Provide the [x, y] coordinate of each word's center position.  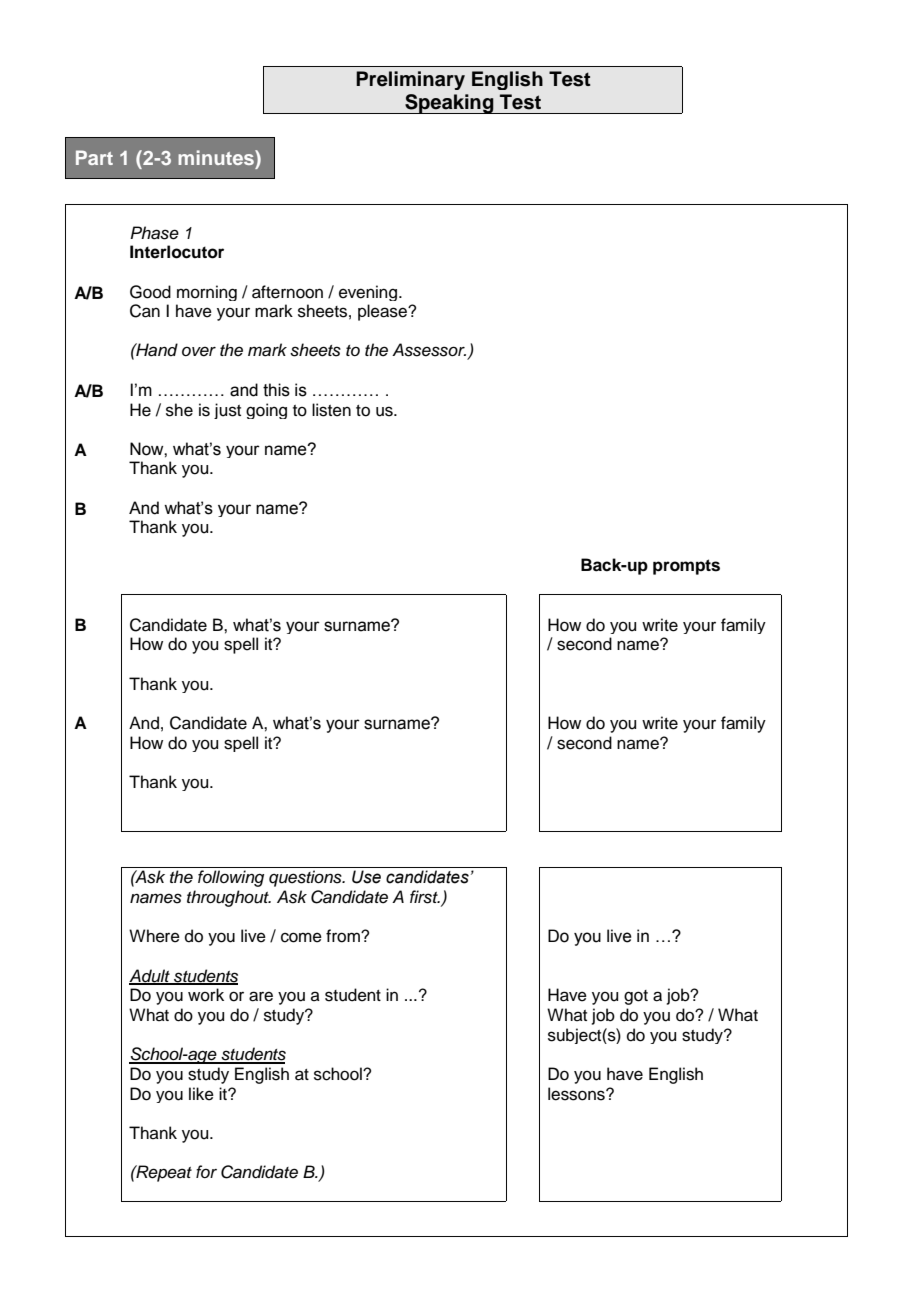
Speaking [449, 104]
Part [94, 157]
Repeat [163, 1173]
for [206, 1171]
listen [331, 410]
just [227, 411]
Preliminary [410, 80]
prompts [686, 567]
